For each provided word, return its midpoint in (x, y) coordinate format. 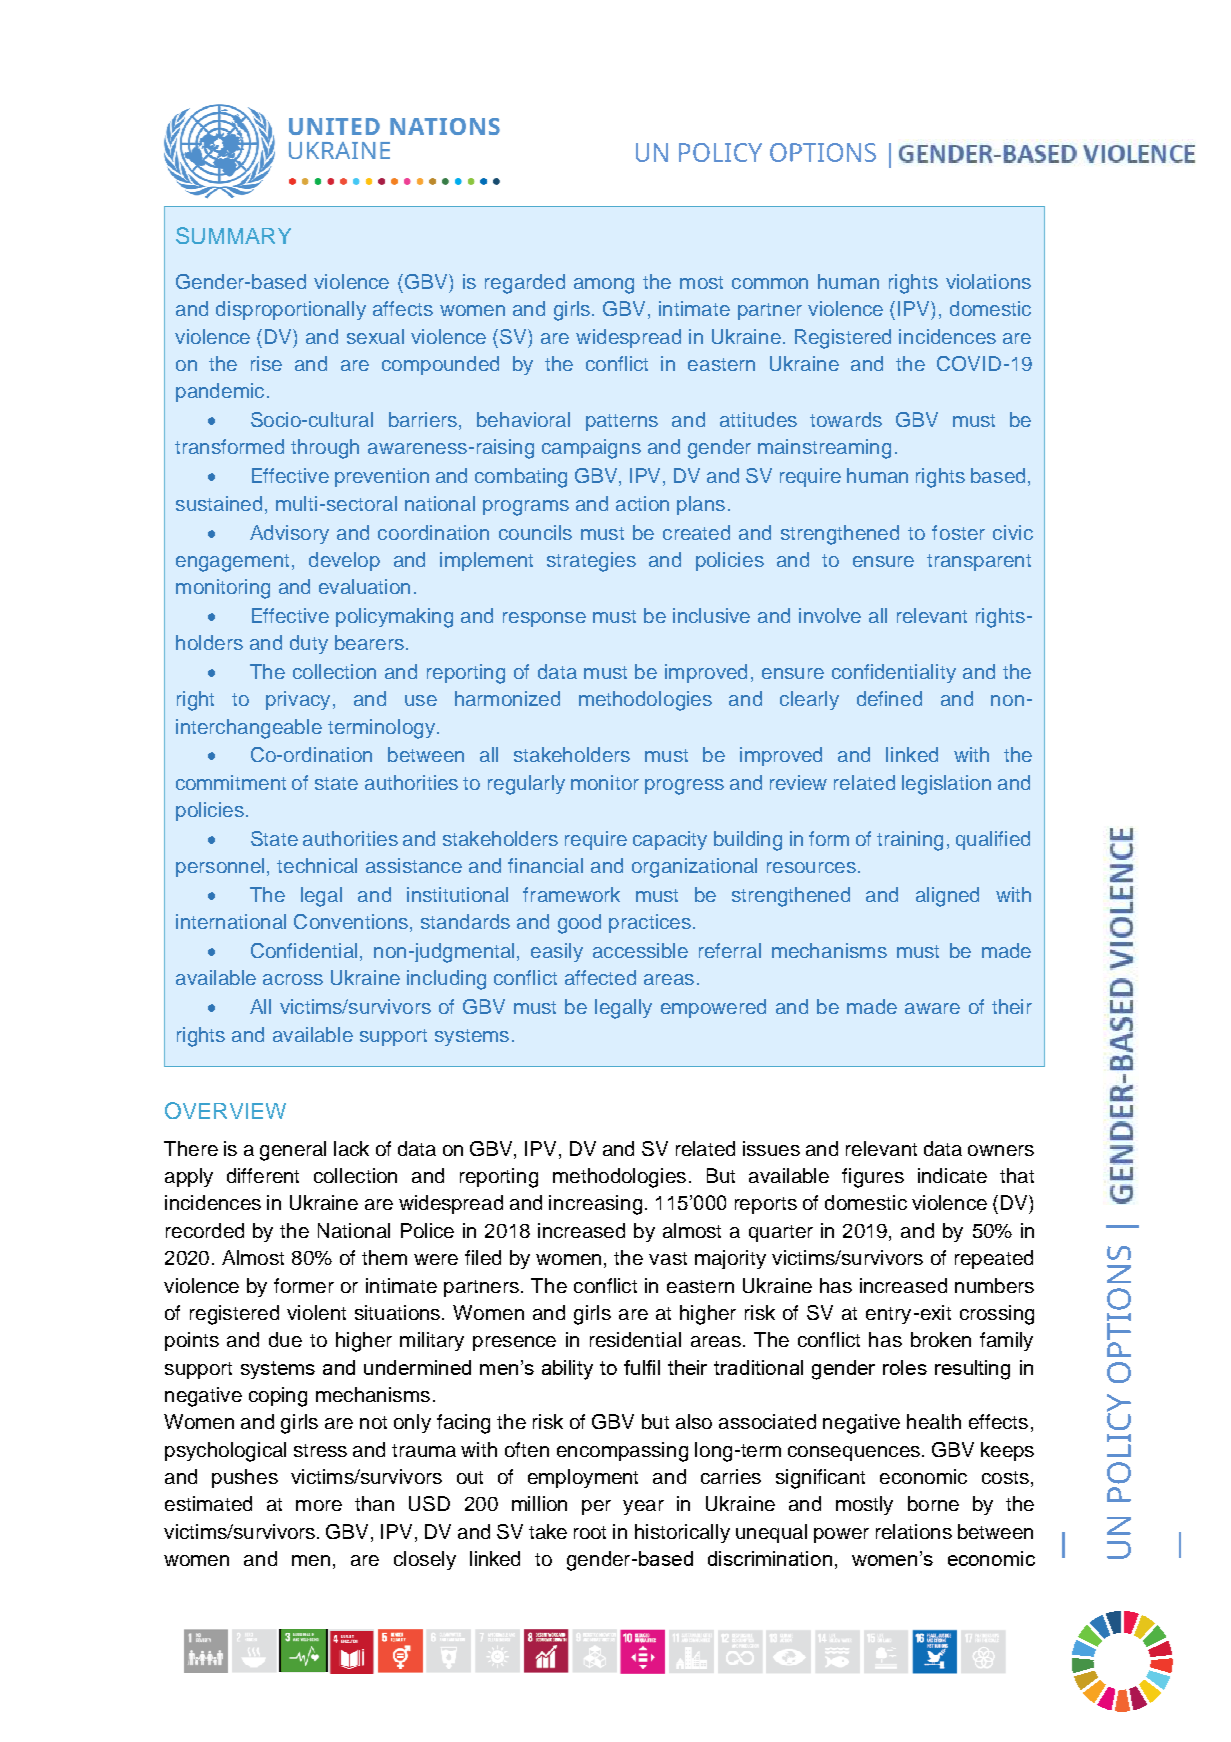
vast (668, 1258)
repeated (994, 1259)
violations (988, 281)
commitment (231, 782)
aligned (947, 897)
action (642, 503)
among (604, 286)
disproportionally (291, 310)
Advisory (289, 534)
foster (958, 532)
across (293, 979)
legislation (946, 785)
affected (600, 977)
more (319, 1505)
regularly (526, 785)
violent (316, 1312)
